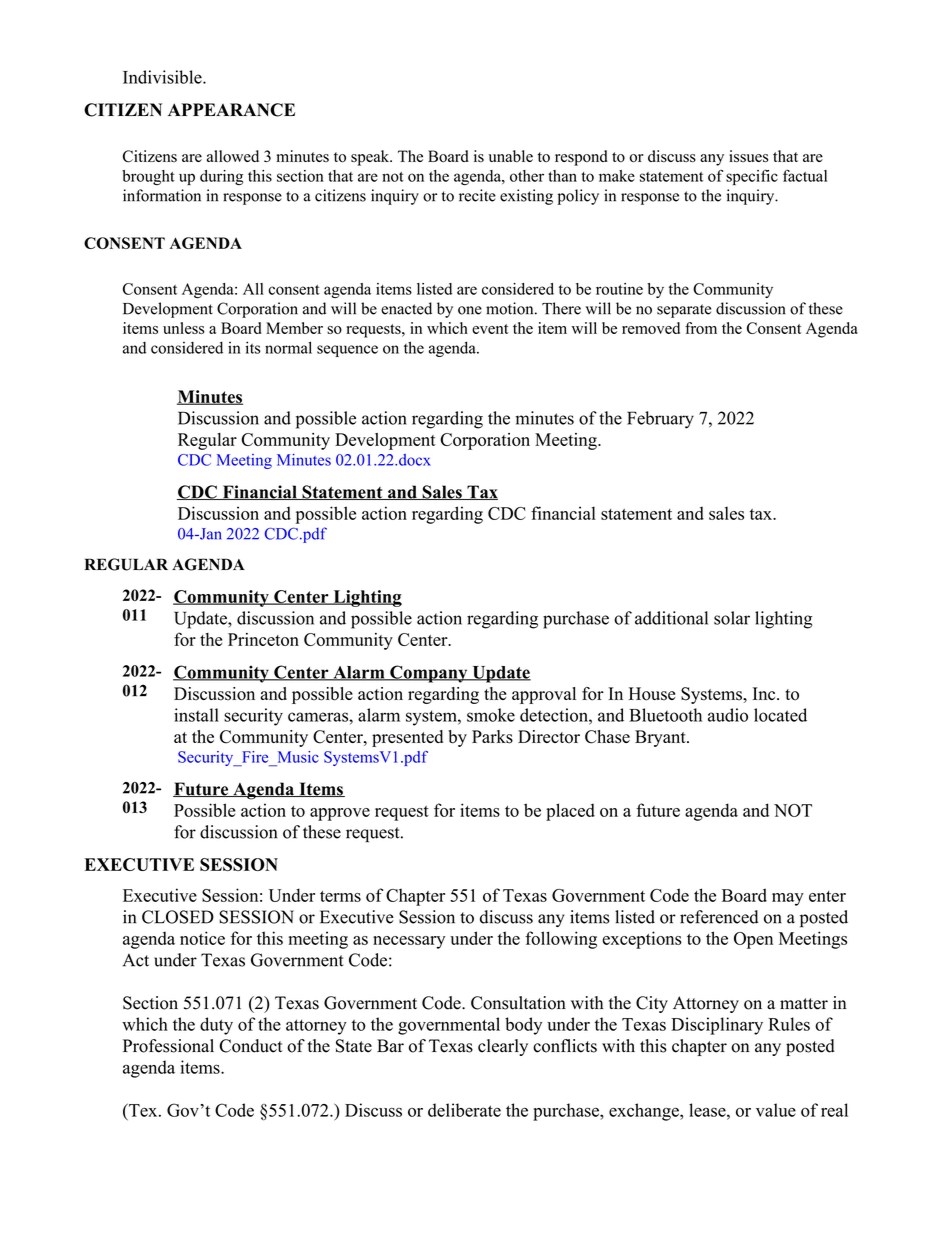 The image size is (952, 1233). Describe the element at coordinates (490, 329) in the screenshot. I see `event` at that location.
